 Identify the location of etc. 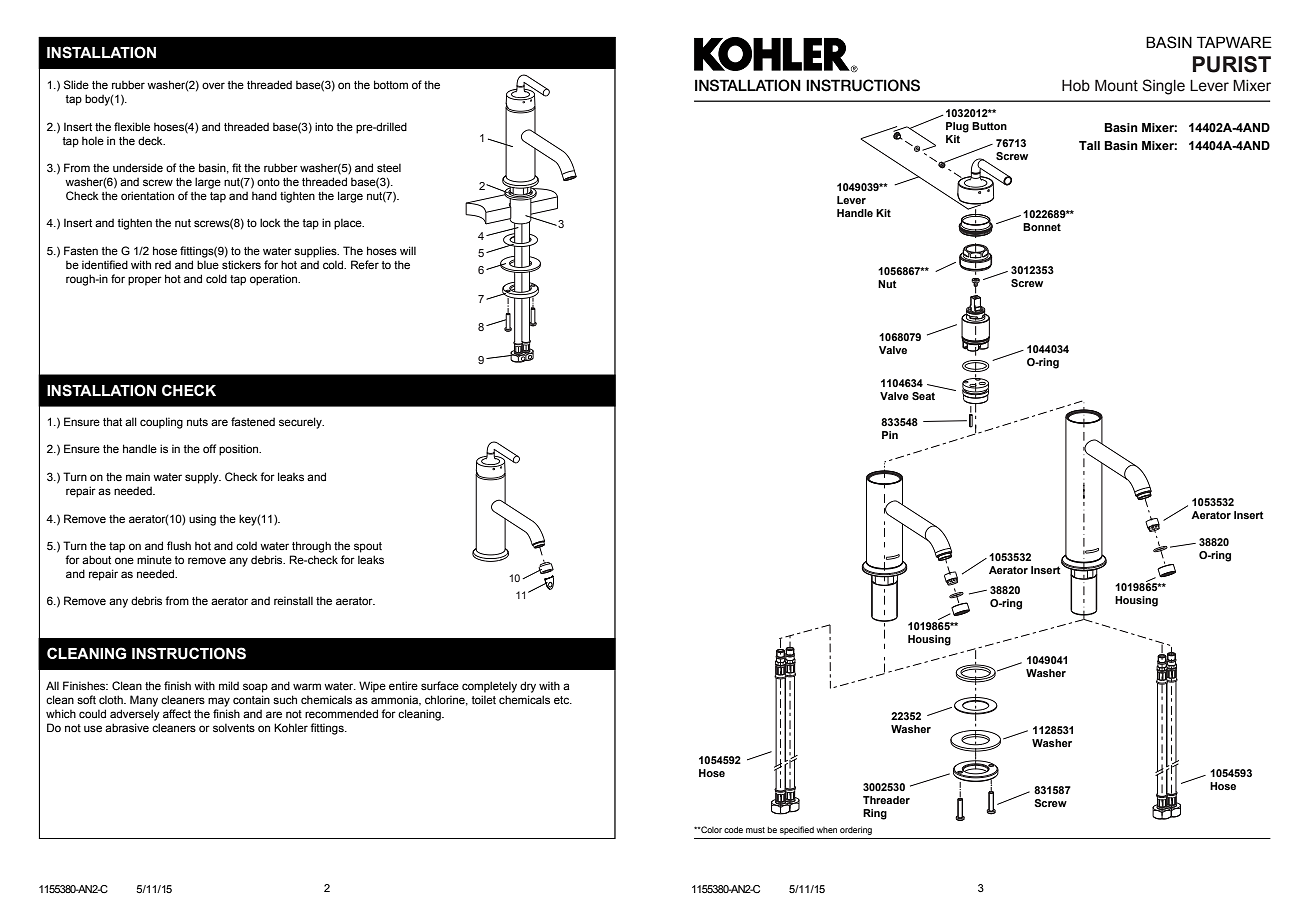
(563, 700).
